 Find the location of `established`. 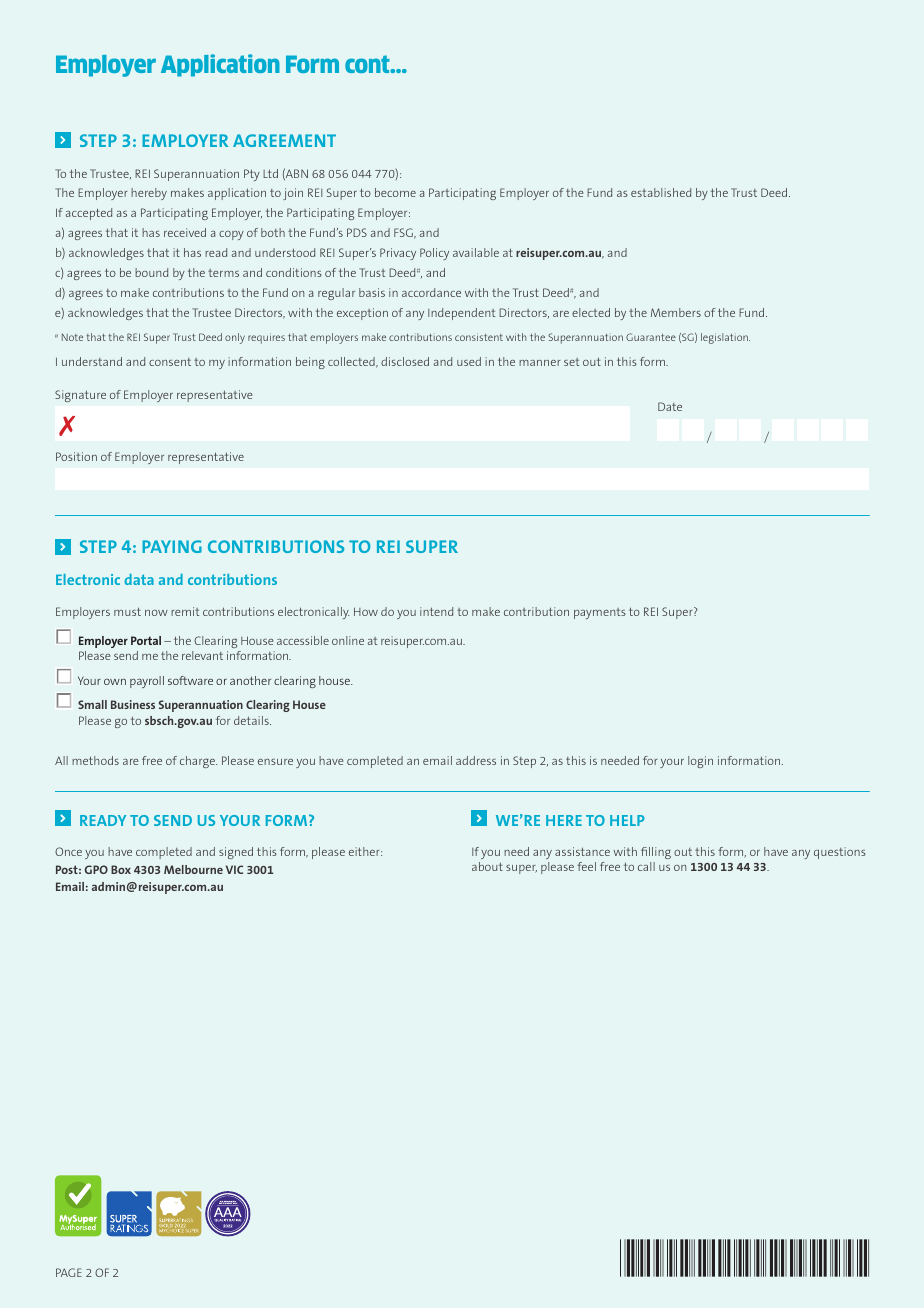

established is located at coordinates (661, 192).
